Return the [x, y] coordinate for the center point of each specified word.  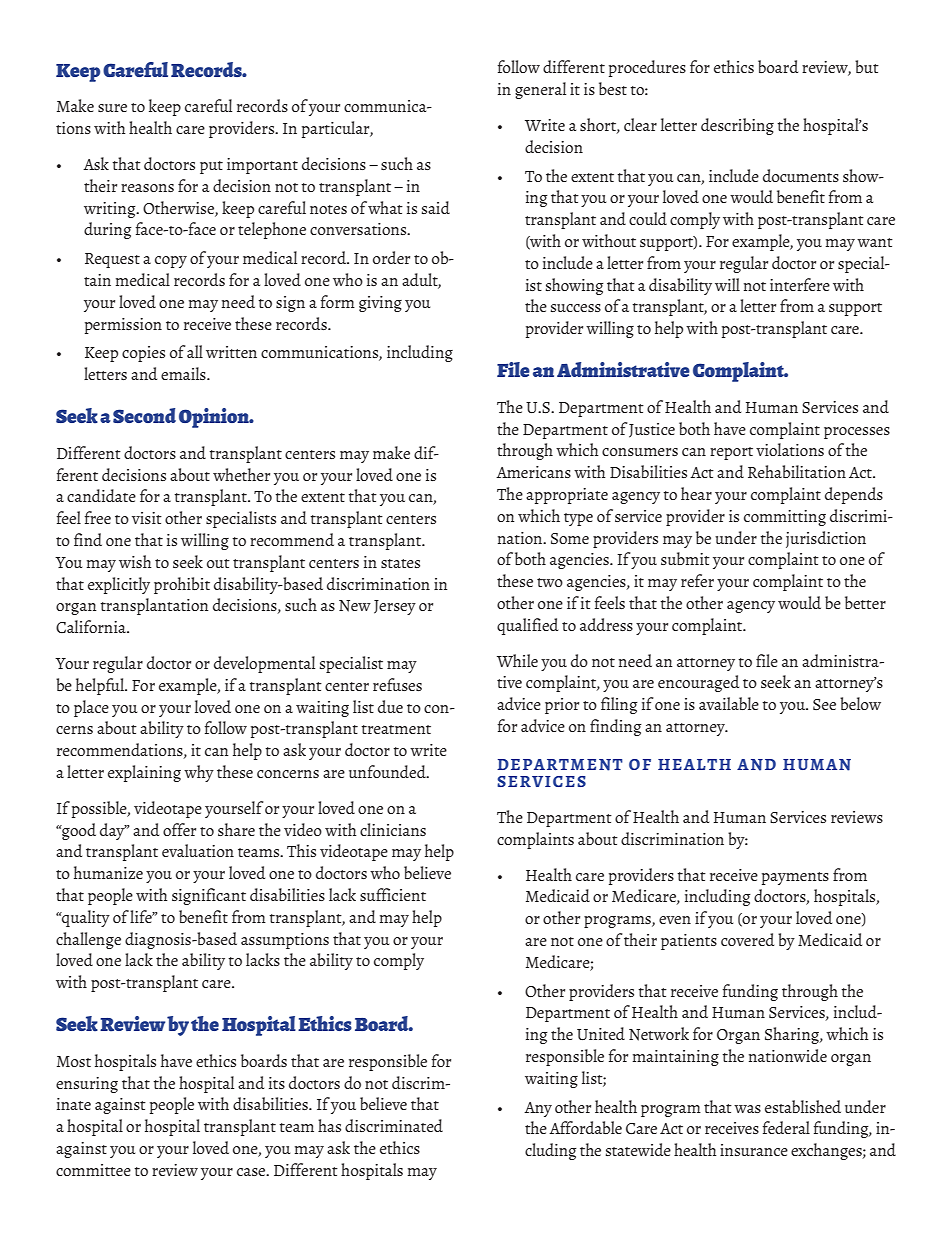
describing [737, 126]
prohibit [182, 585]
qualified [527, 626]
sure [112, 108]
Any [538, 1109]
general [540, 90]
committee [93, 1170]
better [865, 602]
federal [786, 1127]
